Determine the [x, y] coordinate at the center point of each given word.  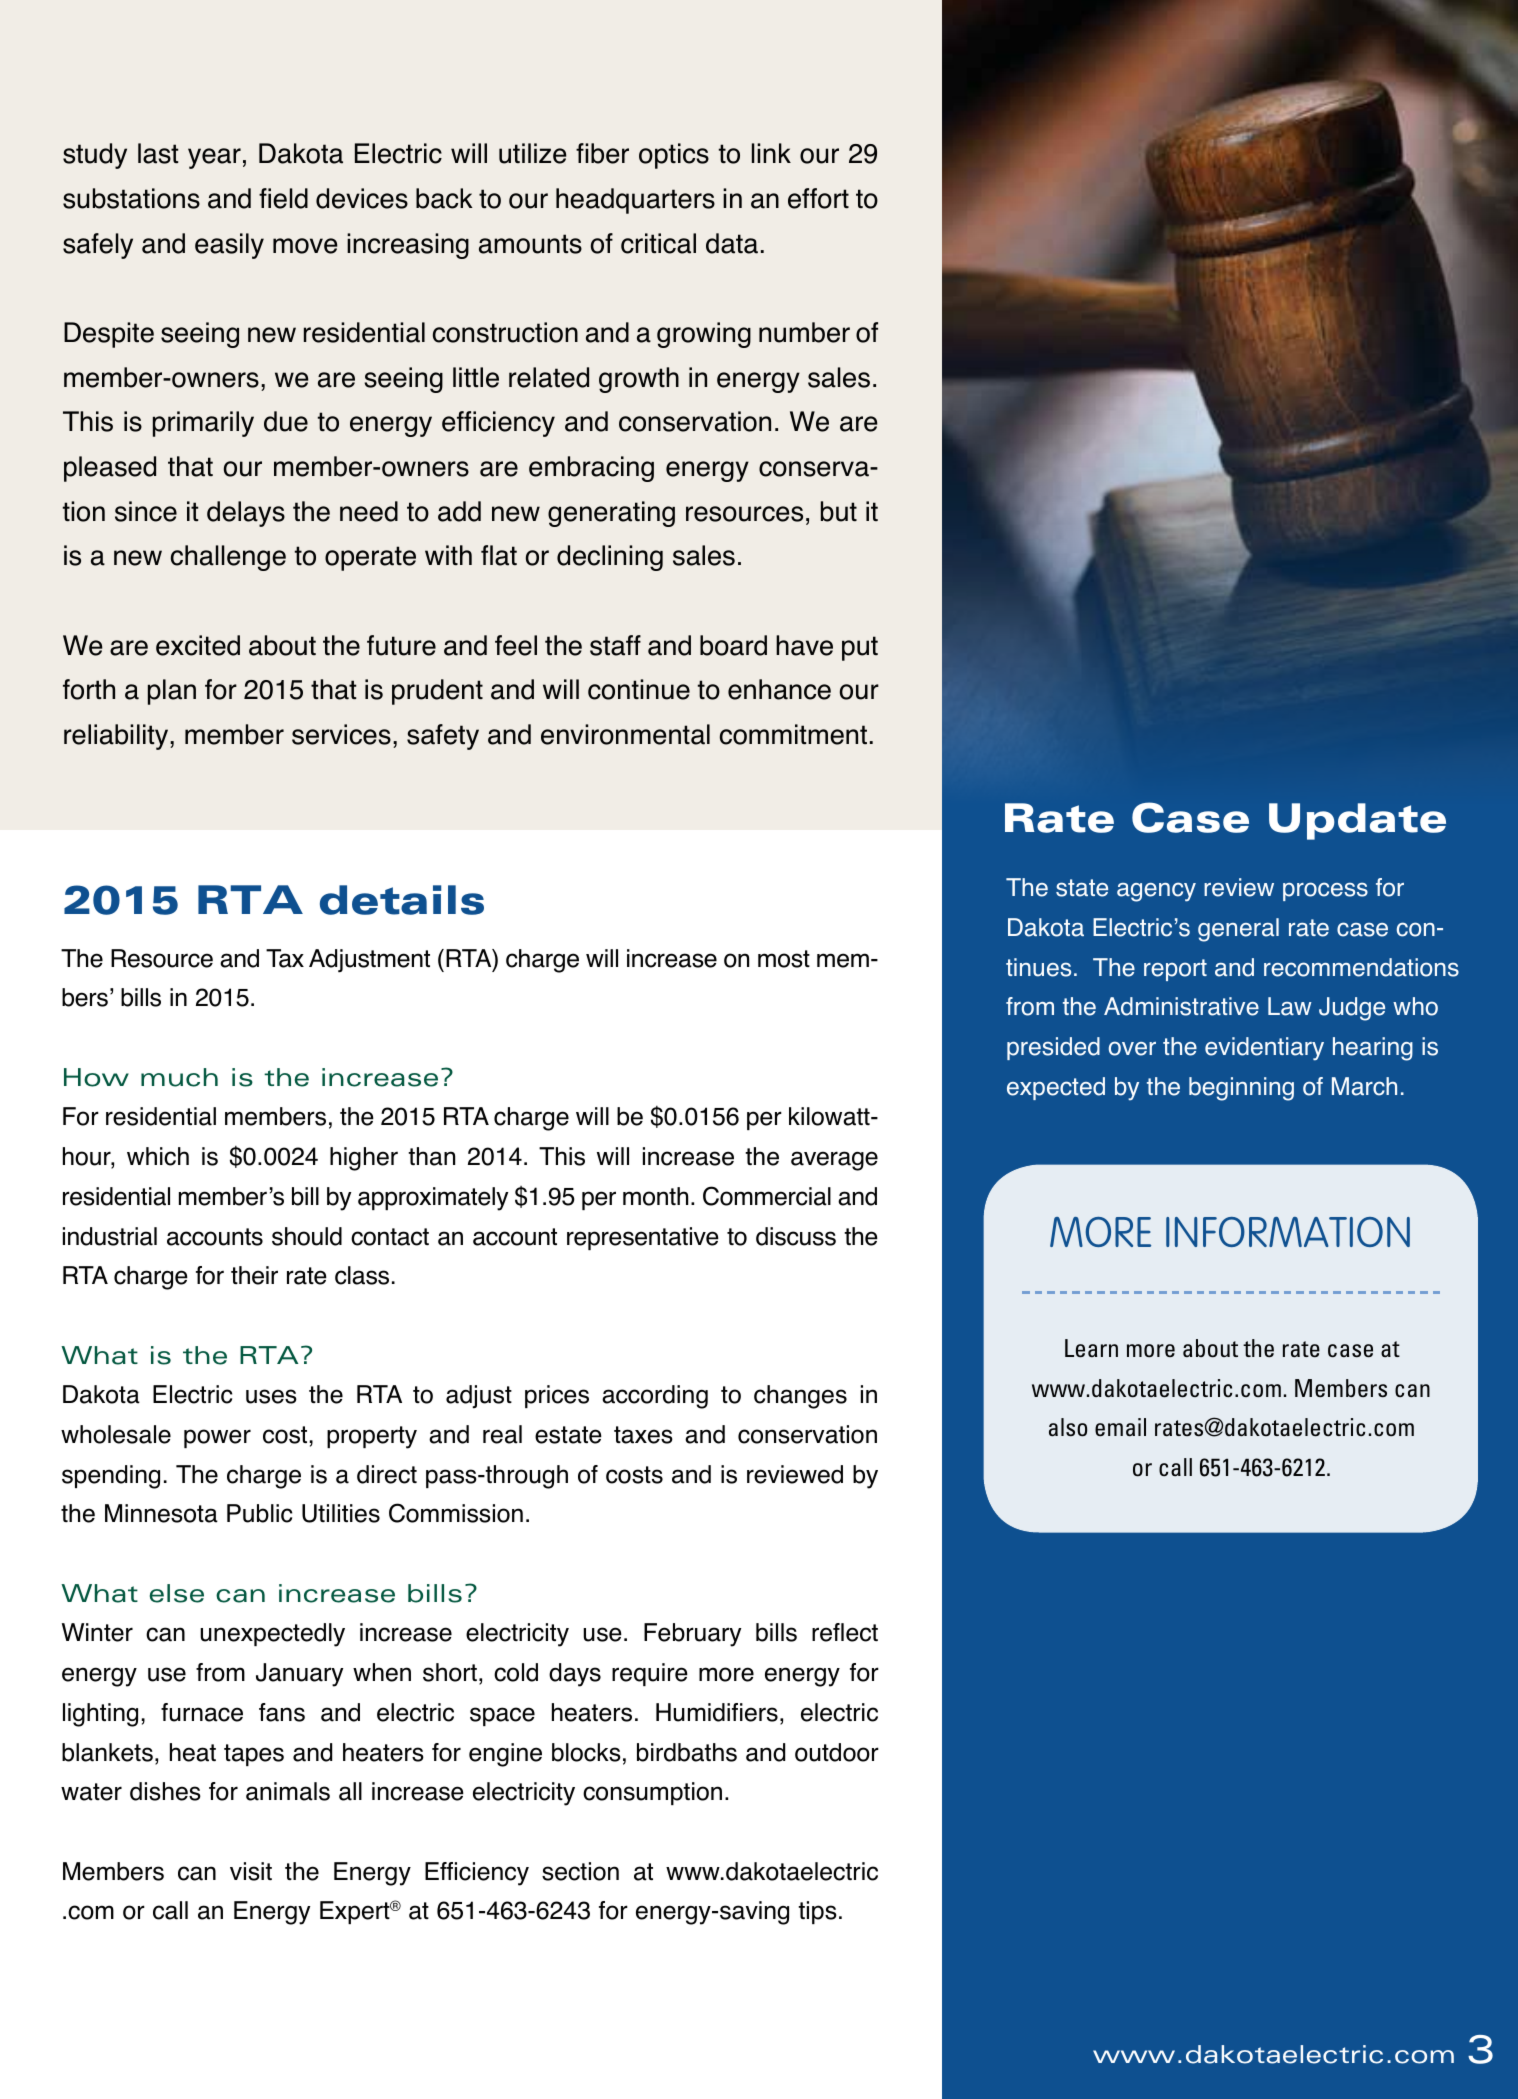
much [179, 1077]
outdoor [837, 1752]
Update [1357, 821]
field [283, 198]
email [1120, 1427]
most [784, 959]
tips [817, 1912]
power [217, 1438]
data [732, 243]
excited [198, 645]
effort [818, 198]
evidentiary [1264, 1049]
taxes [643, 1435]
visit [251, 1871]
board [733, 645]
